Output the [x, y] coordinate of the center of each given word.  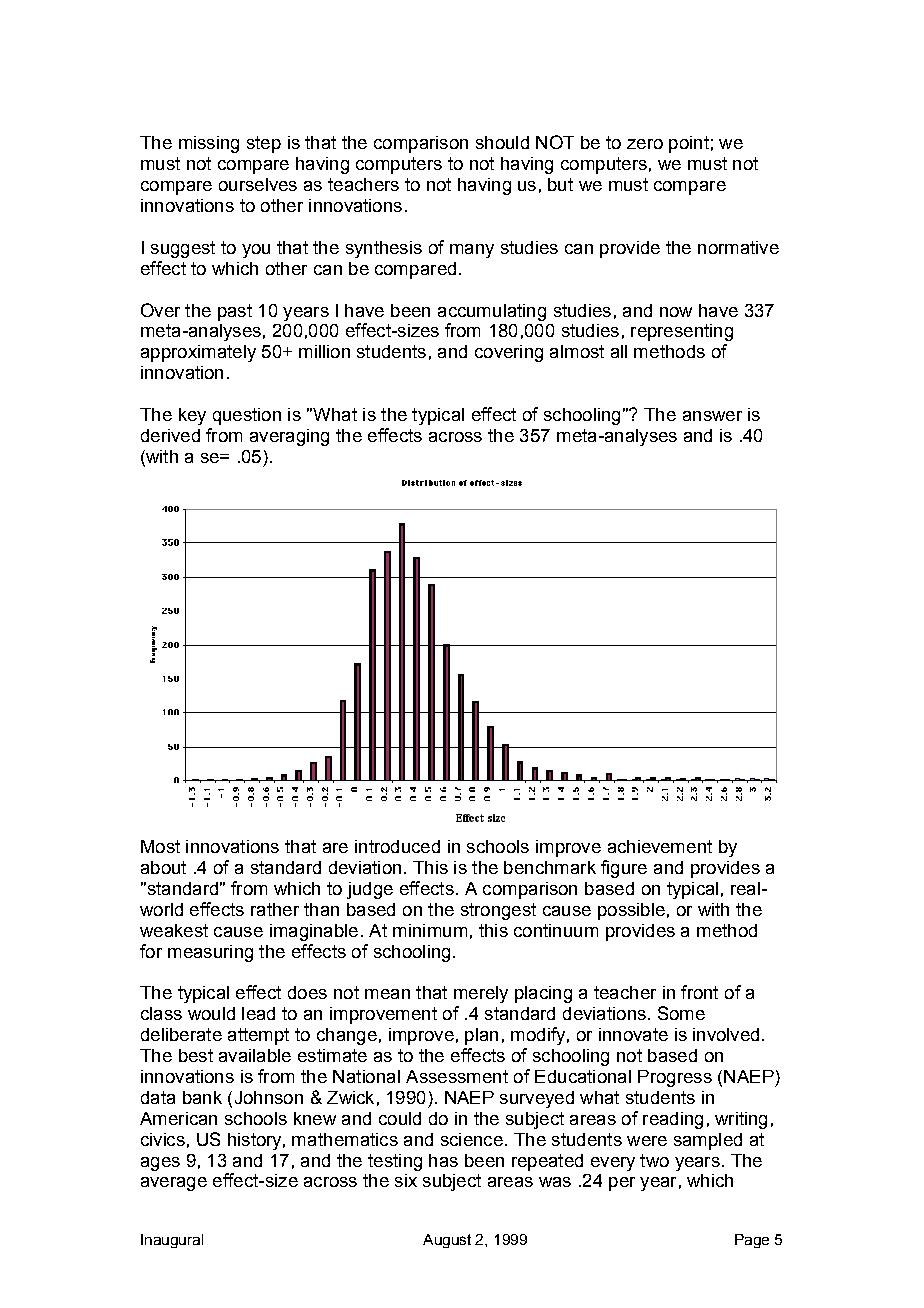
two [654, 1160]
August [447, 1241]
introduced [397, 846]
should [502, 142]
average [174, 1184]
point [689, 144]
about [163, 867]
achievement [660, 846]
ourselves [258, 184]
